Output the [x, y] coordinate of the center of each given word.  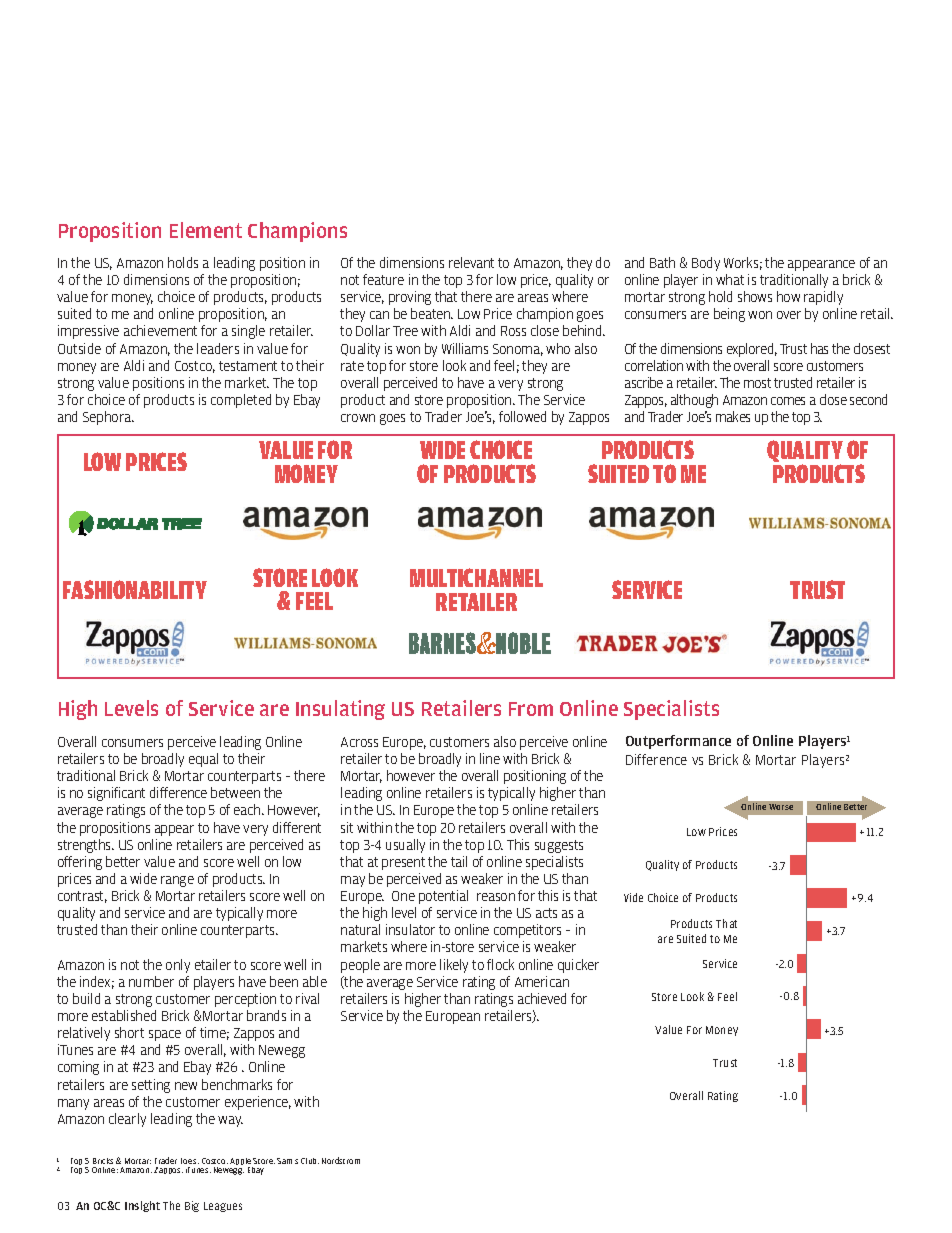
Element [206, 230]
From [531, 709]
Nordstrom [341, 1160]
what [730, 279]
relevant [471, 262]
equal [203, 760]
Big [192, 1206]
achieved [542, 998]
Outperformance [678, 742]
